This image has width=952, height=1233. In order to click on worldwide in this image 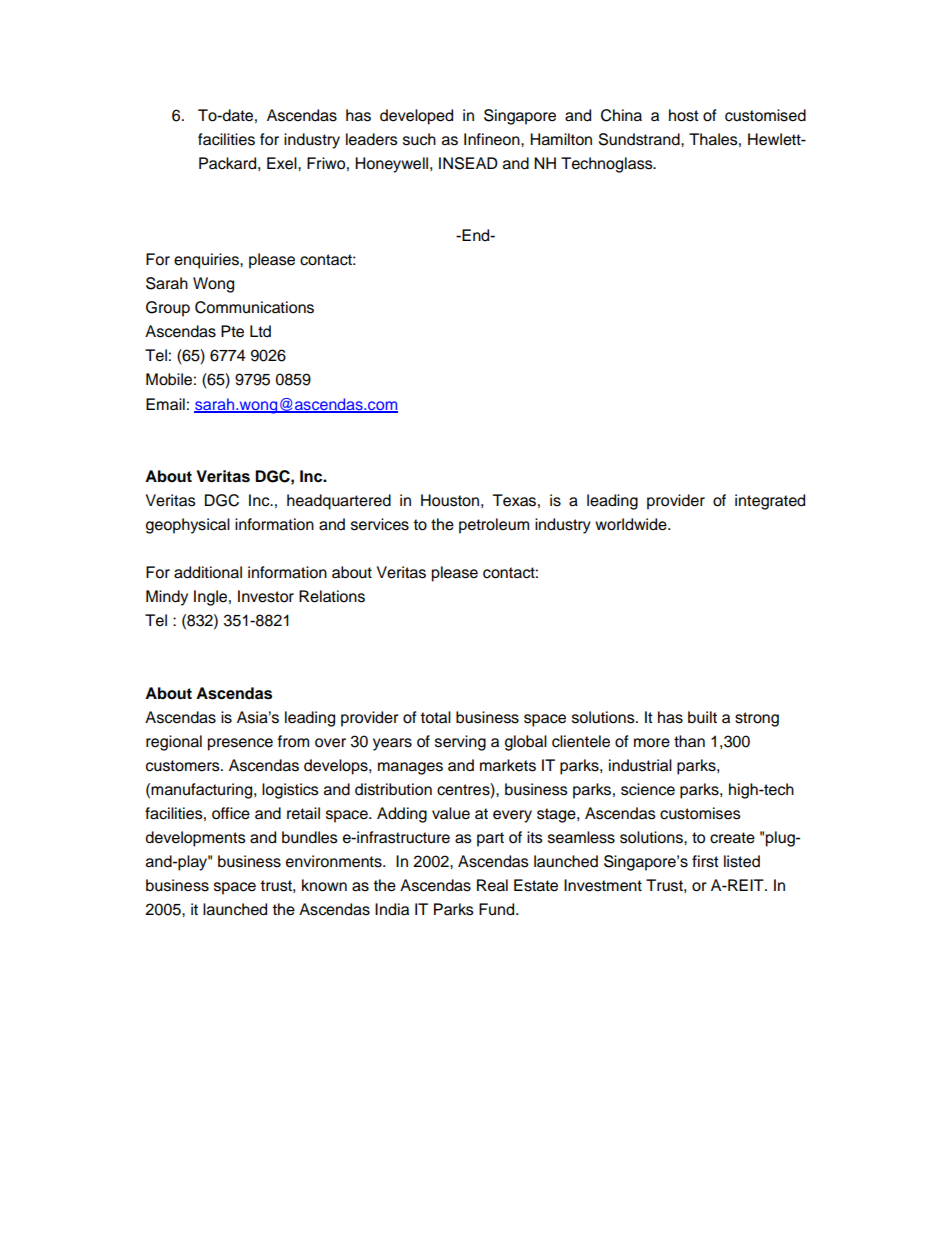, I will do `click(632, 524)`.
